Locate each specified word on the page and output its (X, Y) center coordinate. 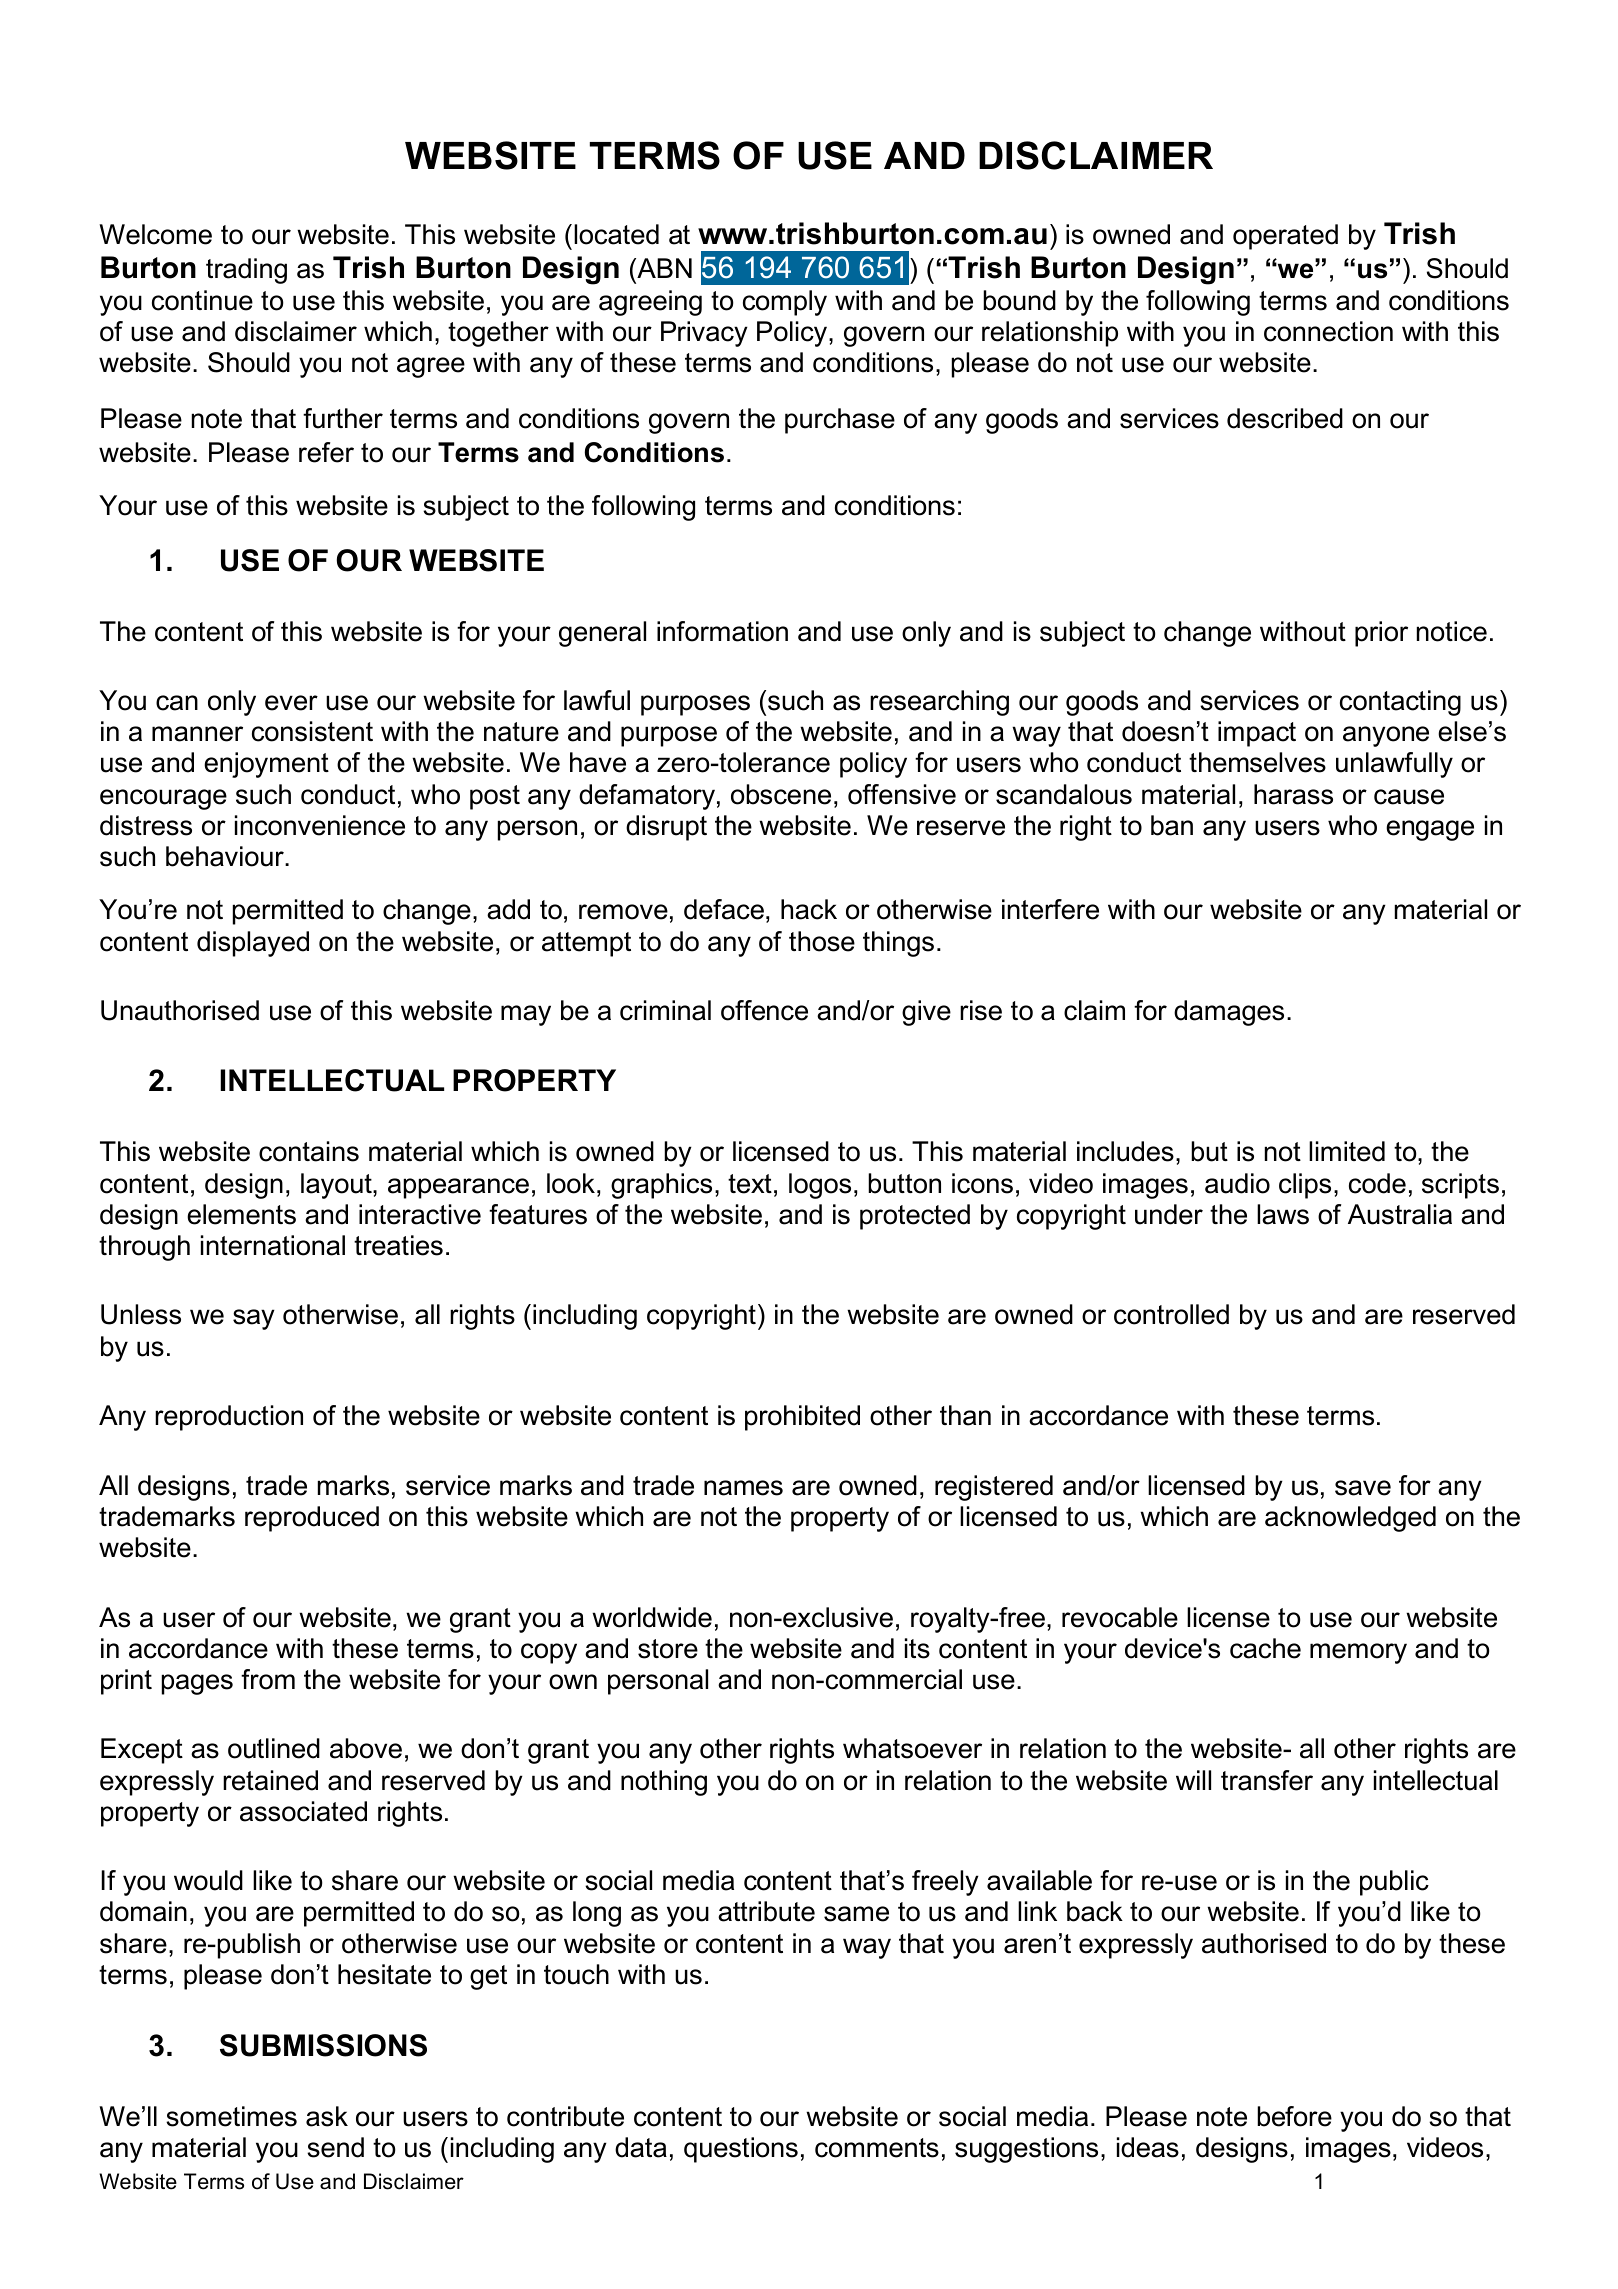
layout (337, 1186)
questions (741, 2150)
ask (327, 2116)
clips (1305, 1186)
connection (1328, 331)
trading (246, 271)
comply (785, 303)
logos (820, 1186)
